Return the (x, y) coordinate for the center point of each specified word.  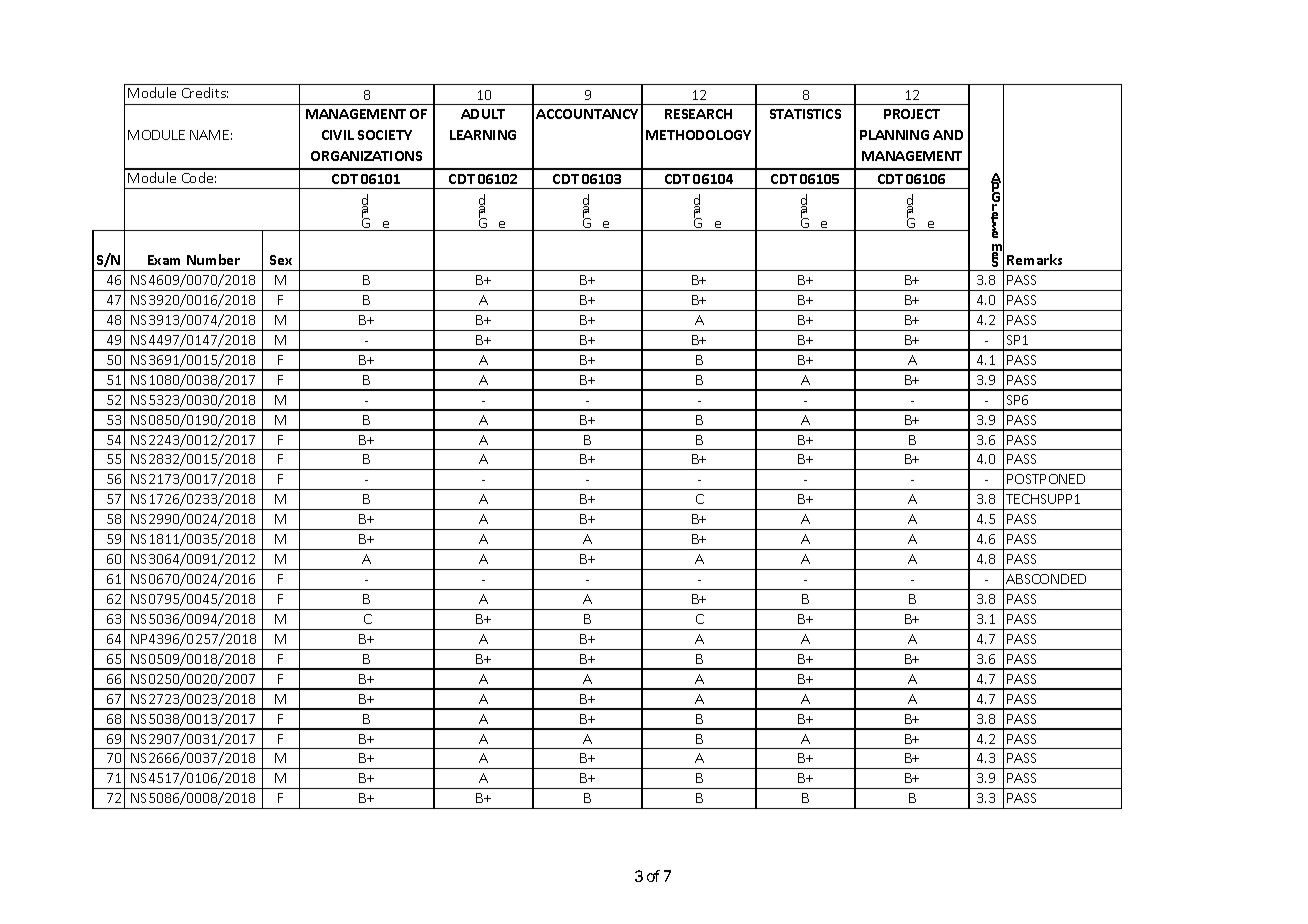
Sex (281, 260)
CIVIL (338, 135)
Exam (164, 260)
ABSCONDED (1046, 579)
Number (213, 259)
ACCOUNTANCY (587, 114)
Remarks (1034, 259)
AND (948, 135)
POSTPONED (1046, 479)
